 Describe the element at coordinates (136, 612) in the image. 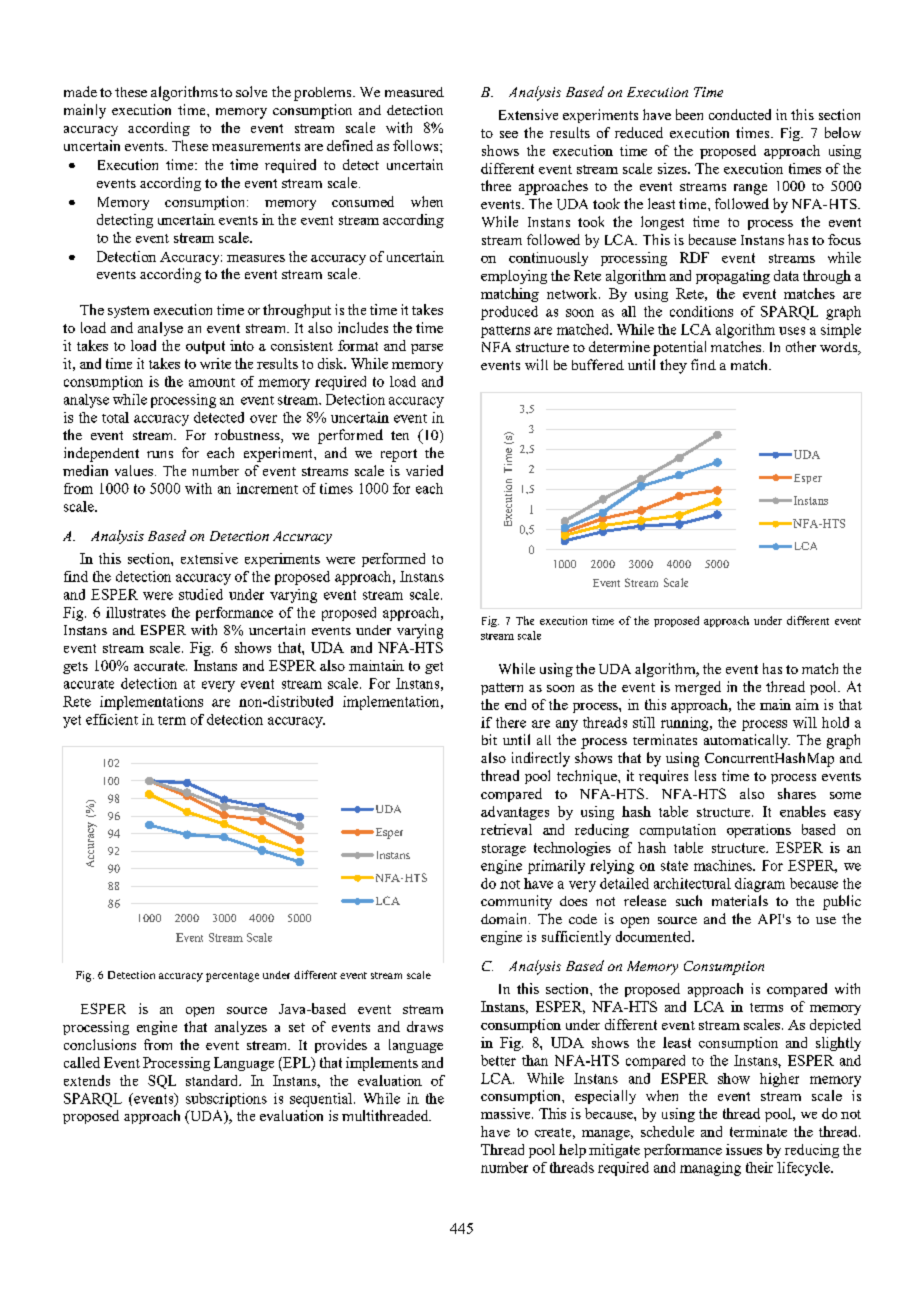

I see `illustrates` at that location.
